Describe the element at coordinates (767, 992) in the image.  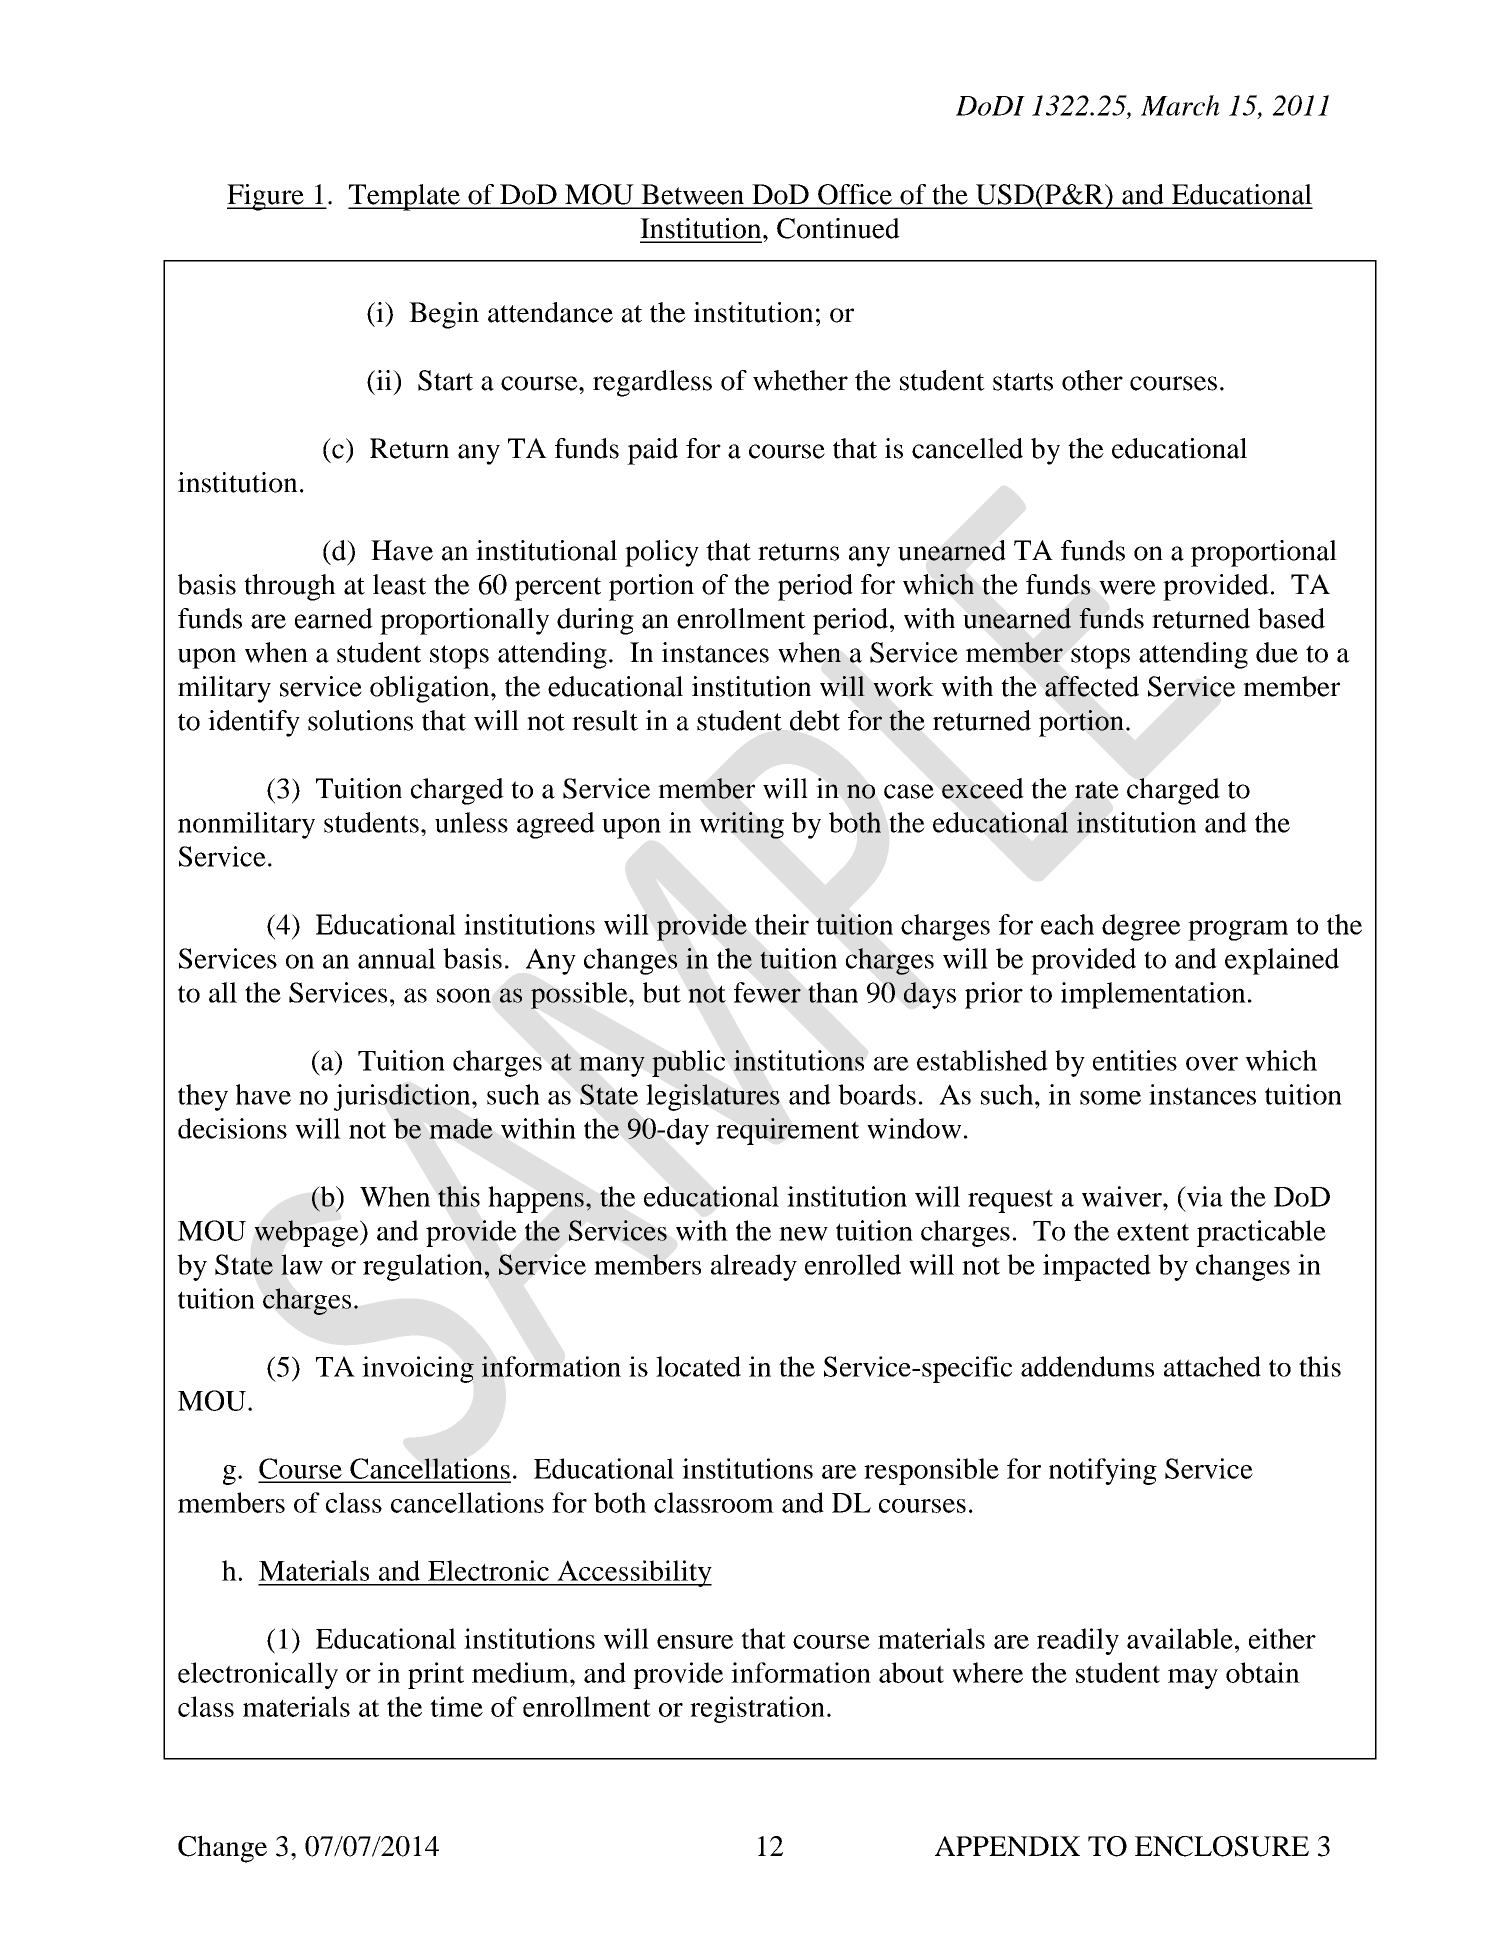
I see `fewer` at that location.
